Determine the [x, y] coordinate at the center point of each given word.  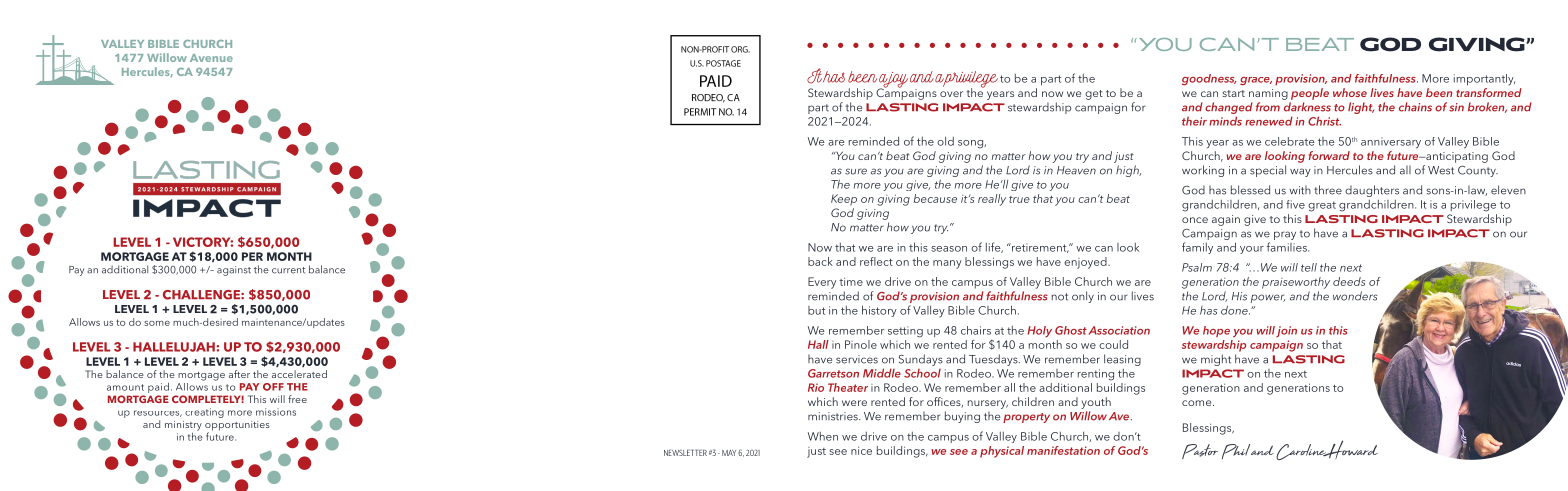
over [951, 94]
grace [1256, 81]
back [820, 261]
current [288, 270]
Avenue [211, 58]
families [1287, 247]
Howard [1349, 449]
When [823, 436]
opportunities [237, 427]
